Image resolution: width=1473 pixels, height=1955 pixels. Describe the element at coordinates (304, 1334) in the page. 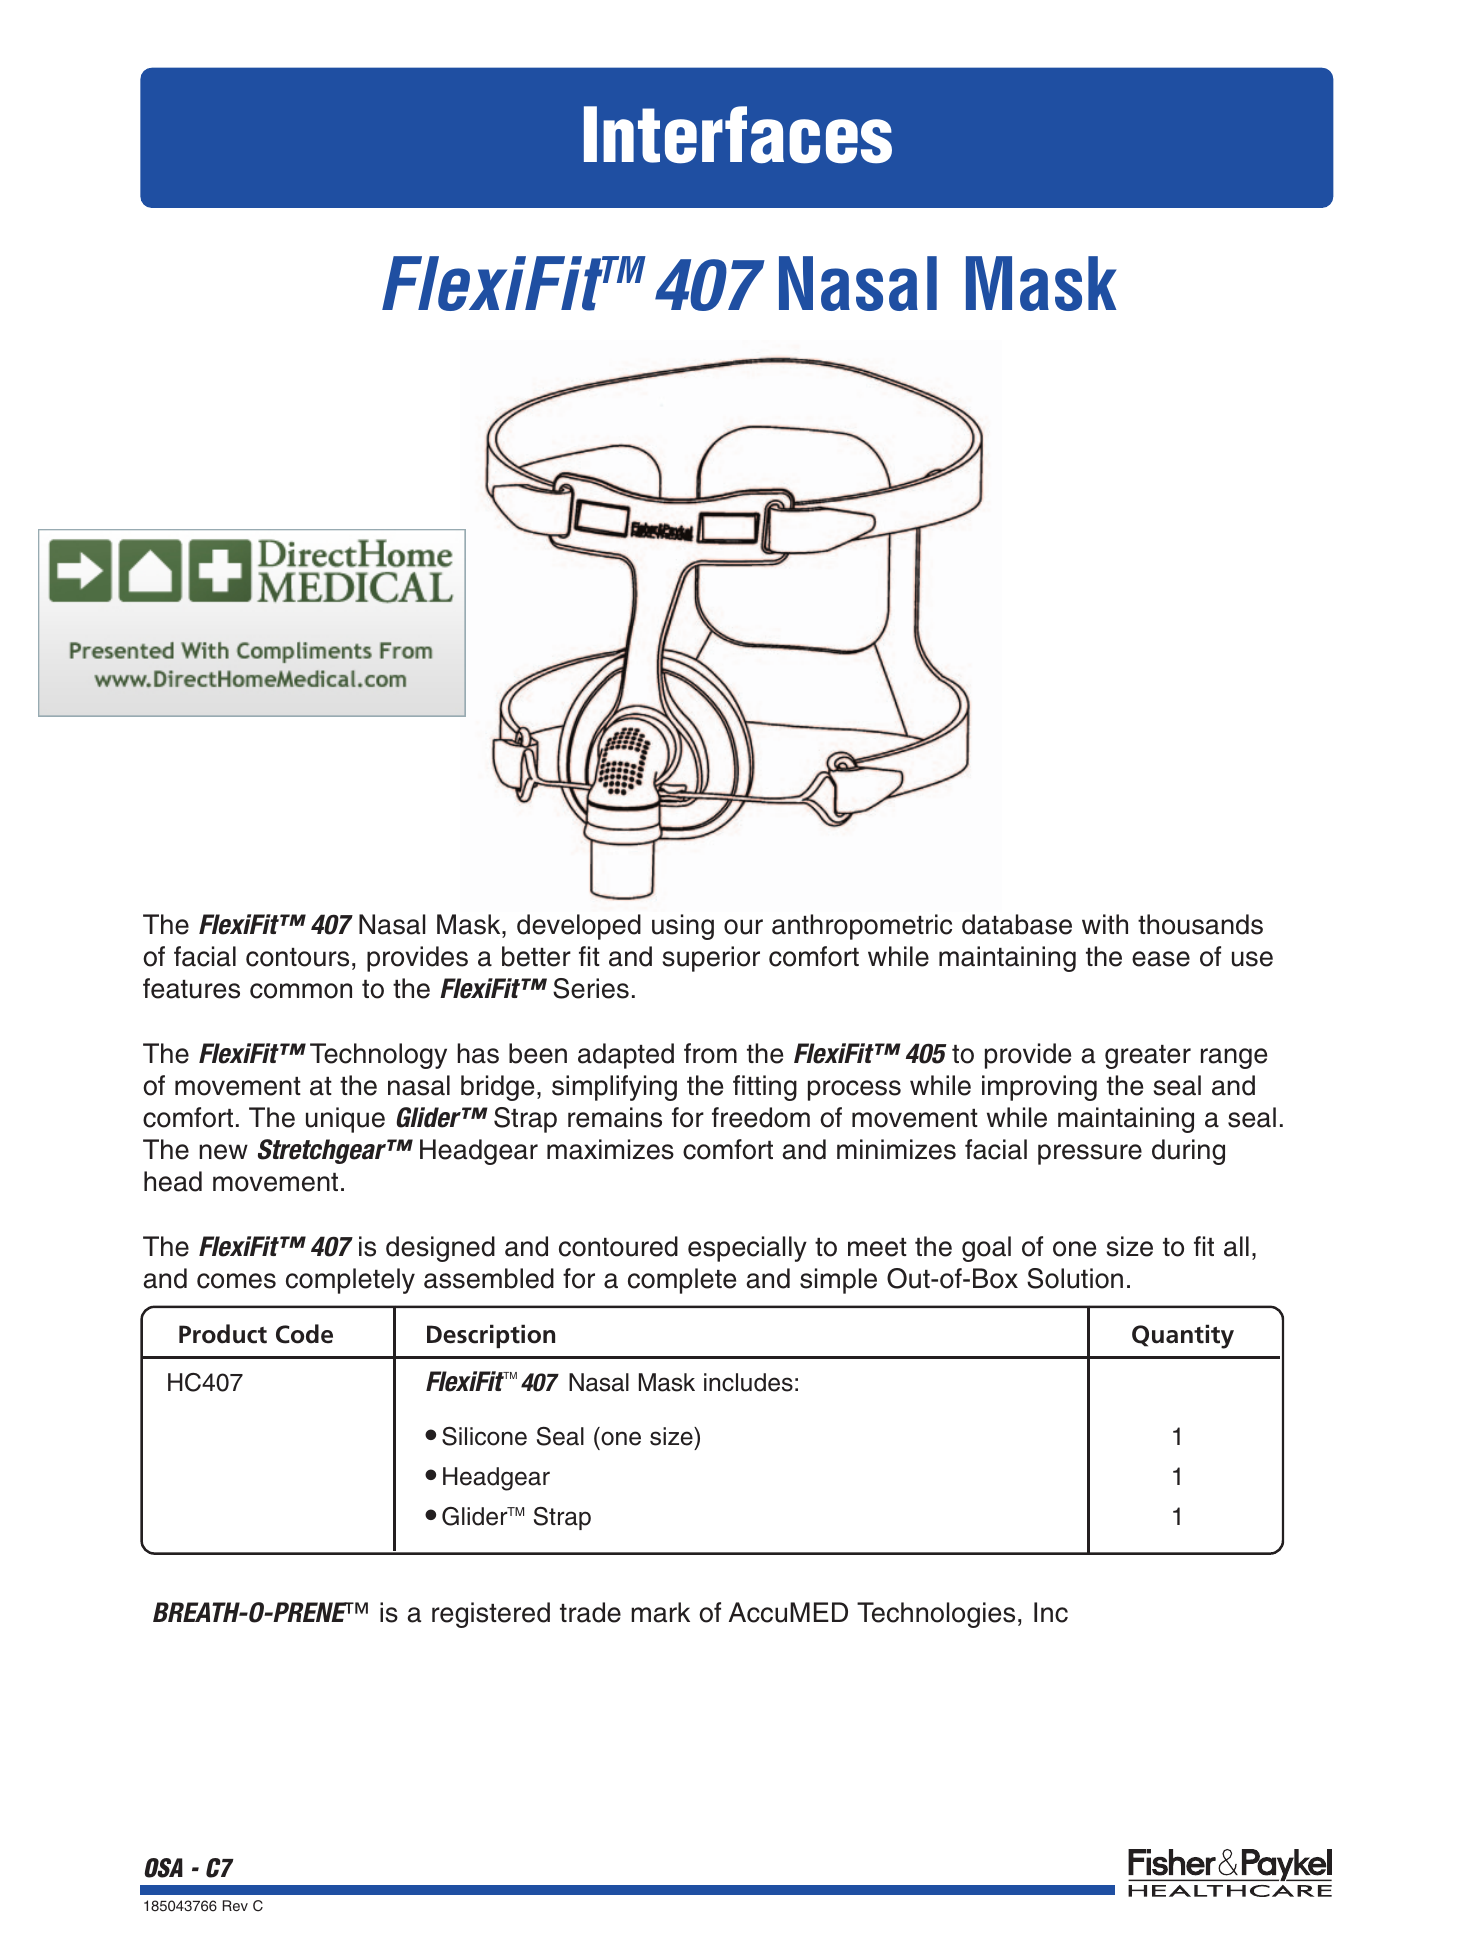

I see `Code` at that location.
